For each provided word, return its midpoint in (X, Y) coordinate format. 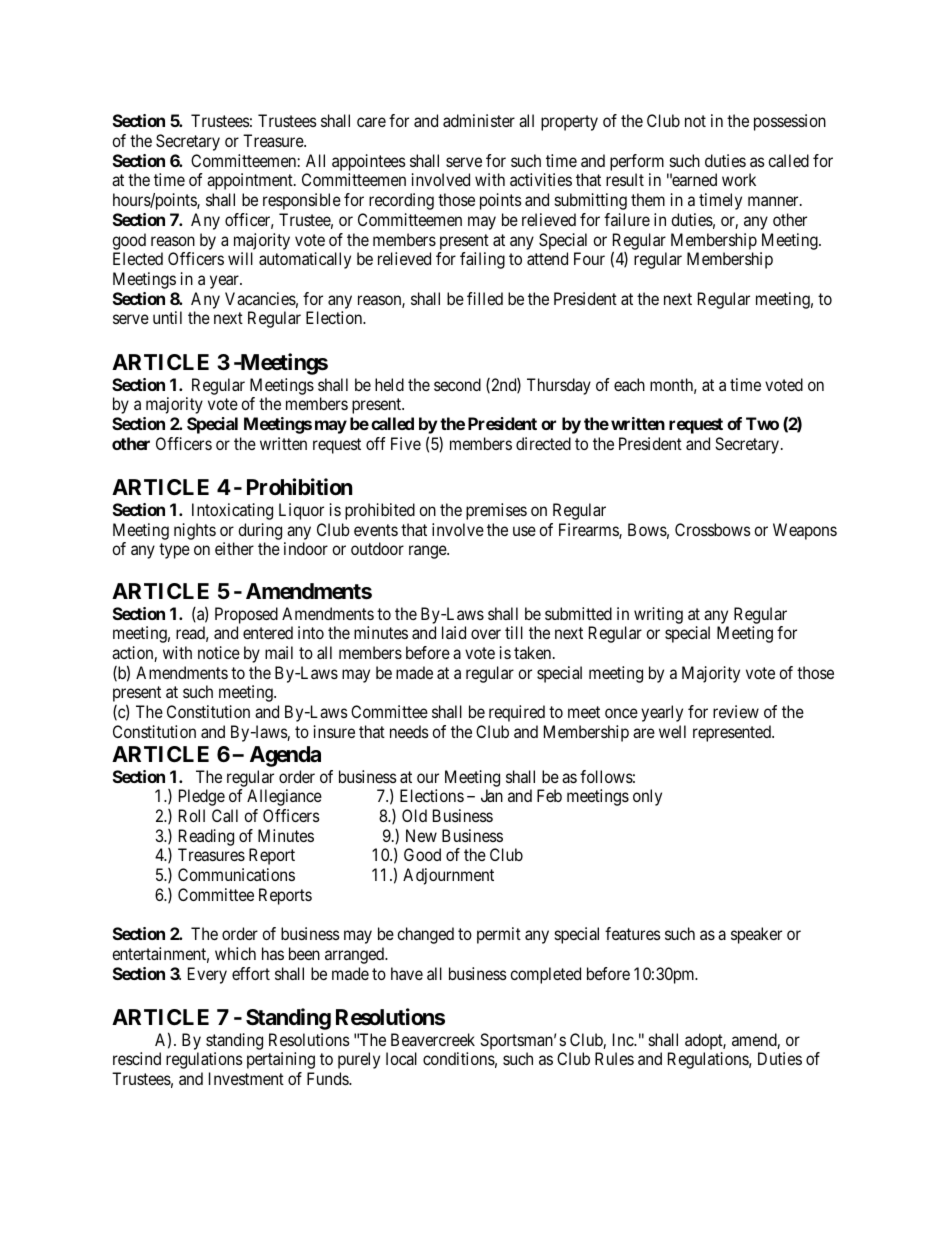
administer (479, 120)
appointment (251, 181)
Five (406, 443)
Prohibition (299, 486)
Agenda (285, 756)
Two (762, 423)
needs (409, 731)
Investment (246, 1078)
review (736, 711)
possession (790, 122)
